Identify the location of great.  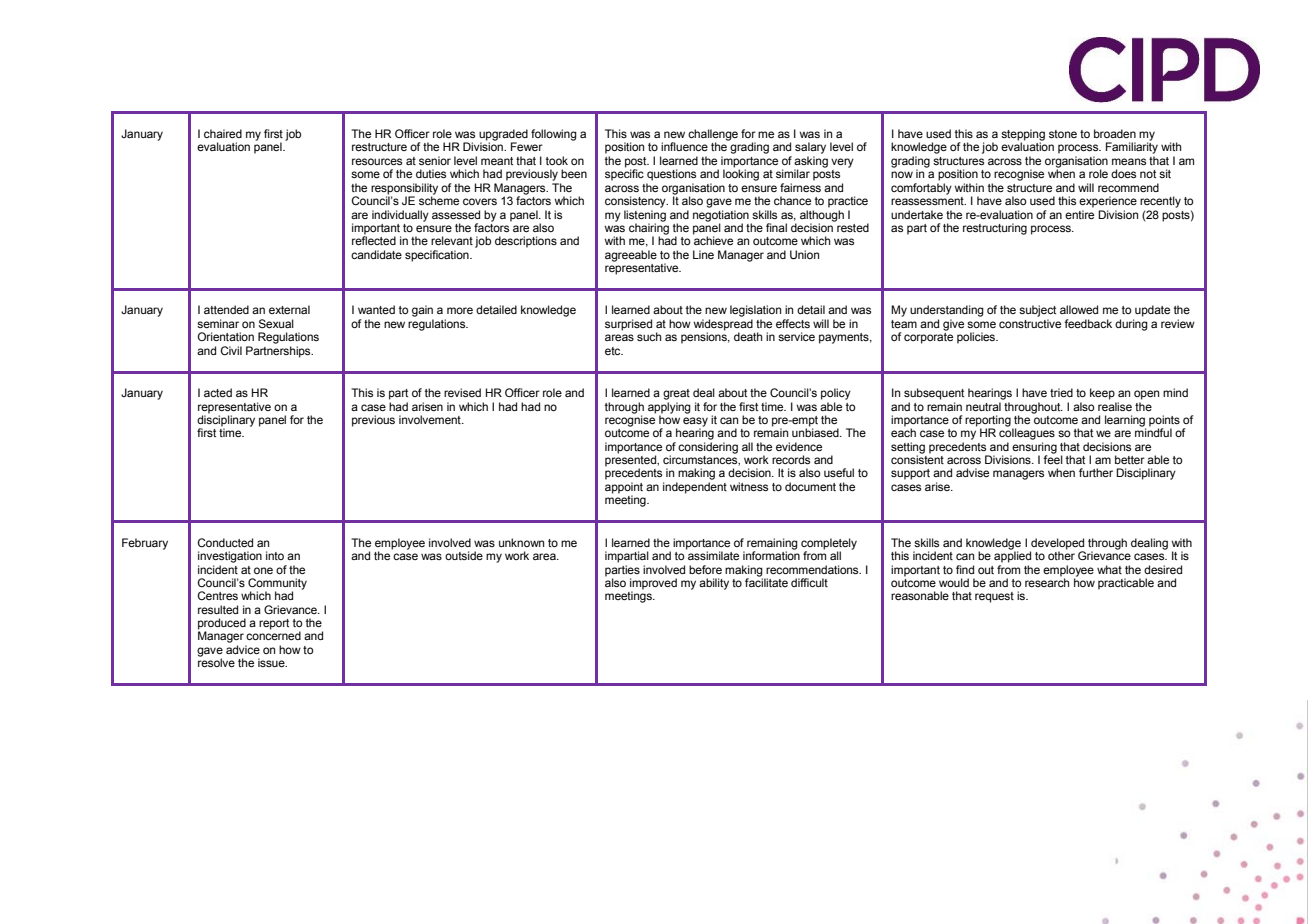
(676, 394).
